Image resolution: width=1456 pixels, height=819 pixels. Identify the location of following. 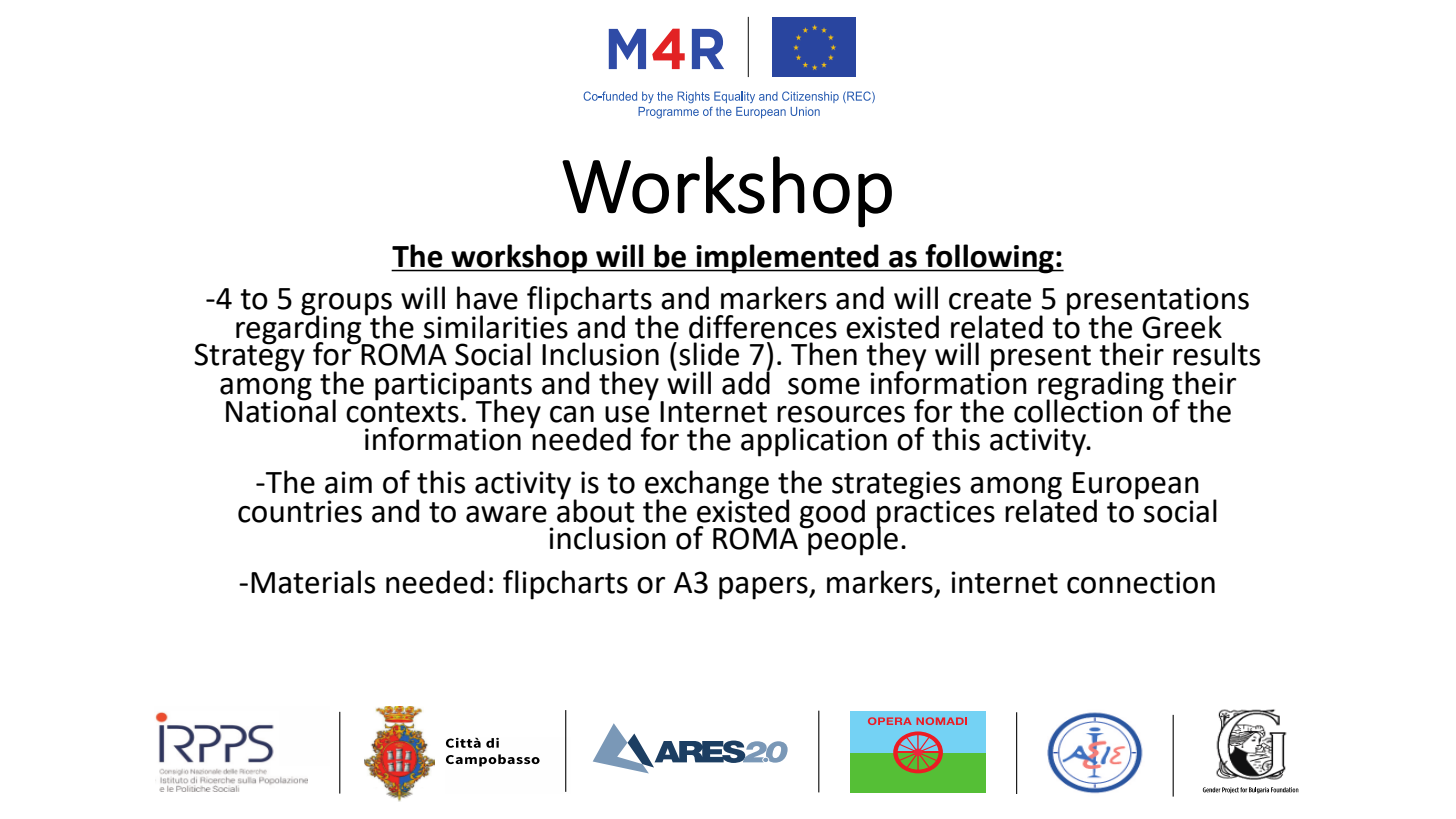
(989, 259).
